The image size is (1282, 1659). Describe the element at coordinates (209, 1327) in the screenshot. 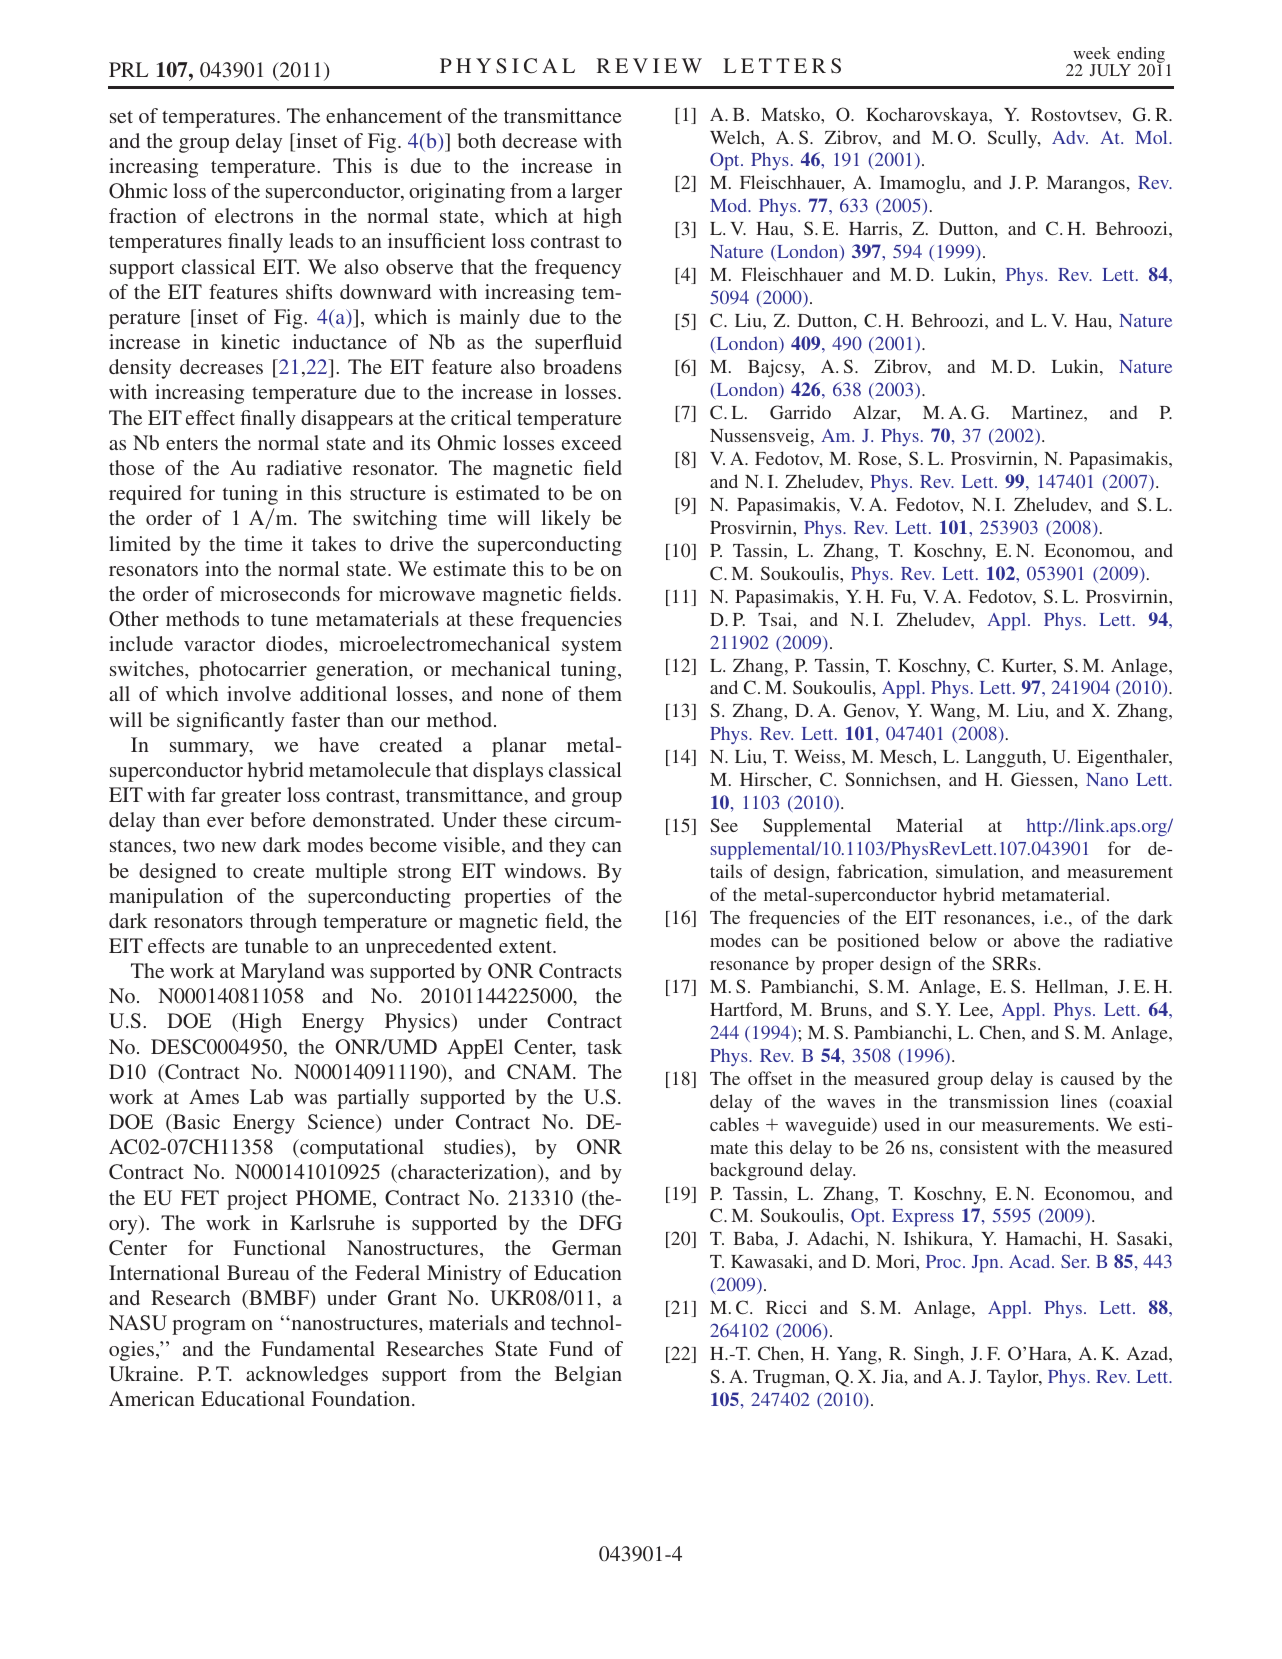

I see `program` at that location.
